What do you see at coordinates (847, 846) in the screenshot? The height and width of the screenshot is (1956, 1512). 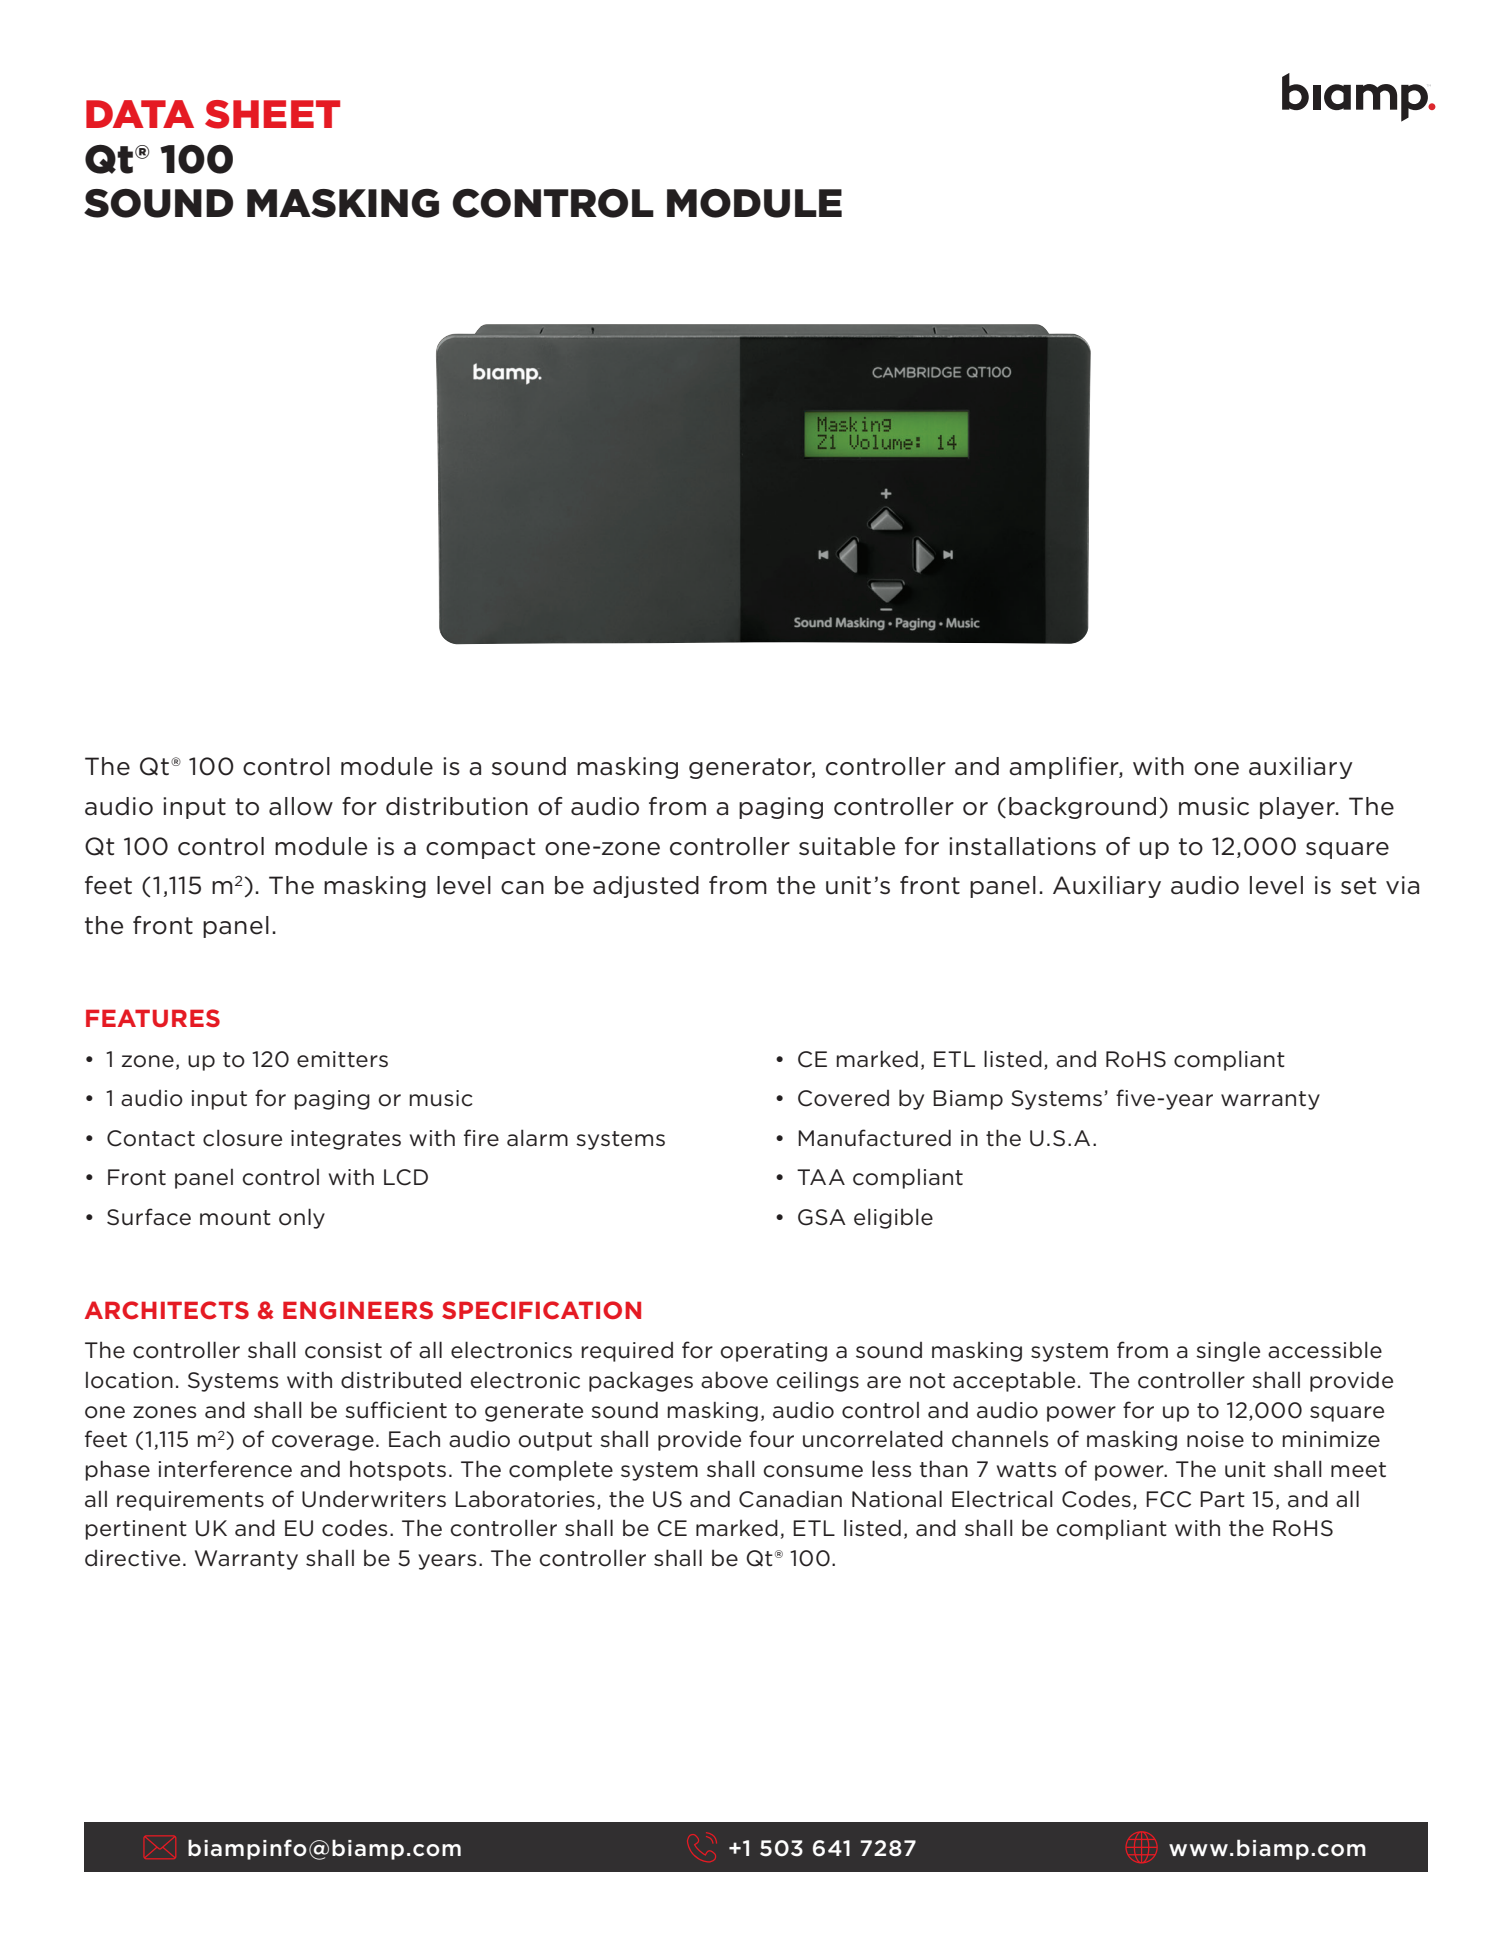 I see `suitable` at bounding box center [847, 846].
